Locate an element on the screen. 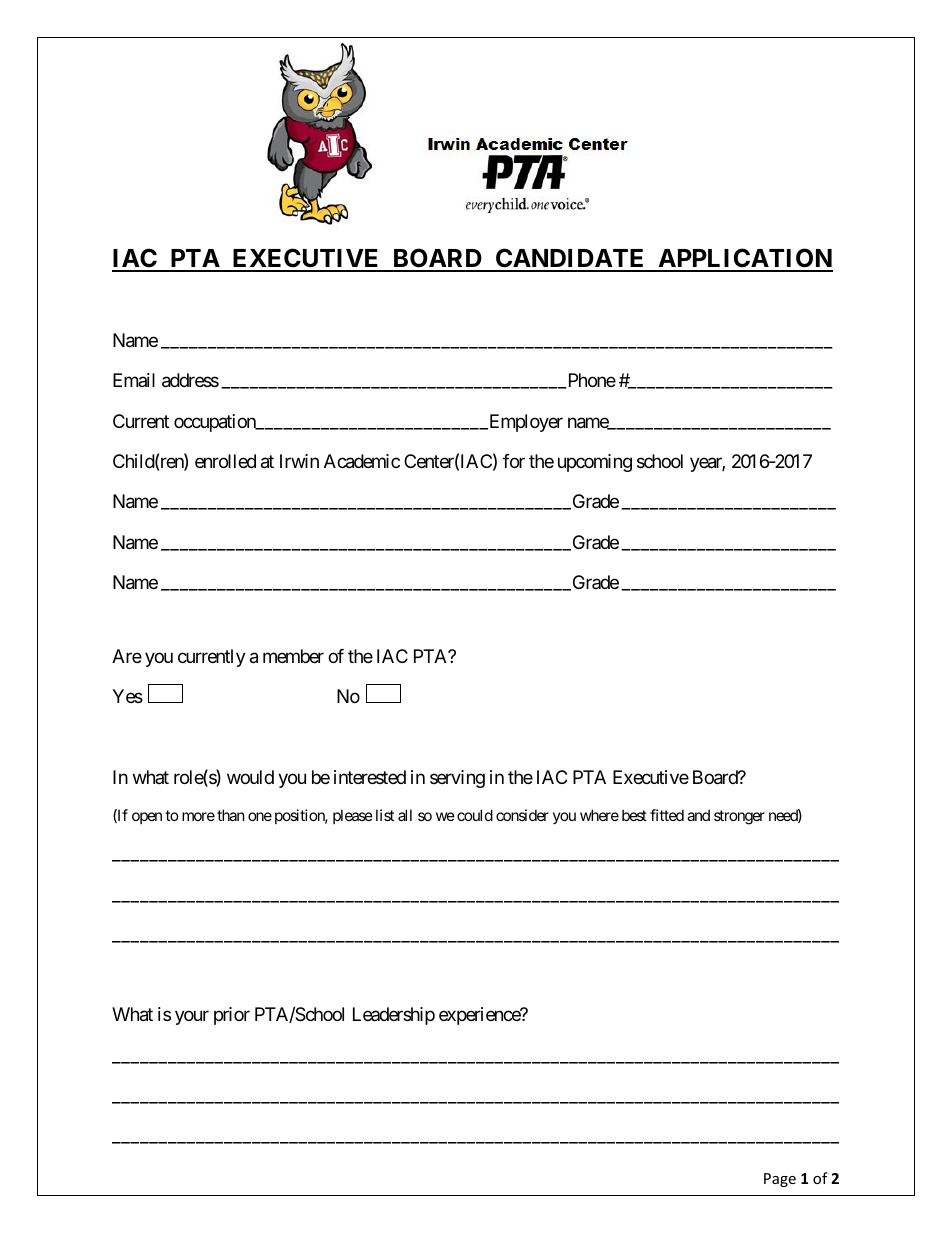 The image size is (952, 1233). Email is located at coordinates (134, 380).
